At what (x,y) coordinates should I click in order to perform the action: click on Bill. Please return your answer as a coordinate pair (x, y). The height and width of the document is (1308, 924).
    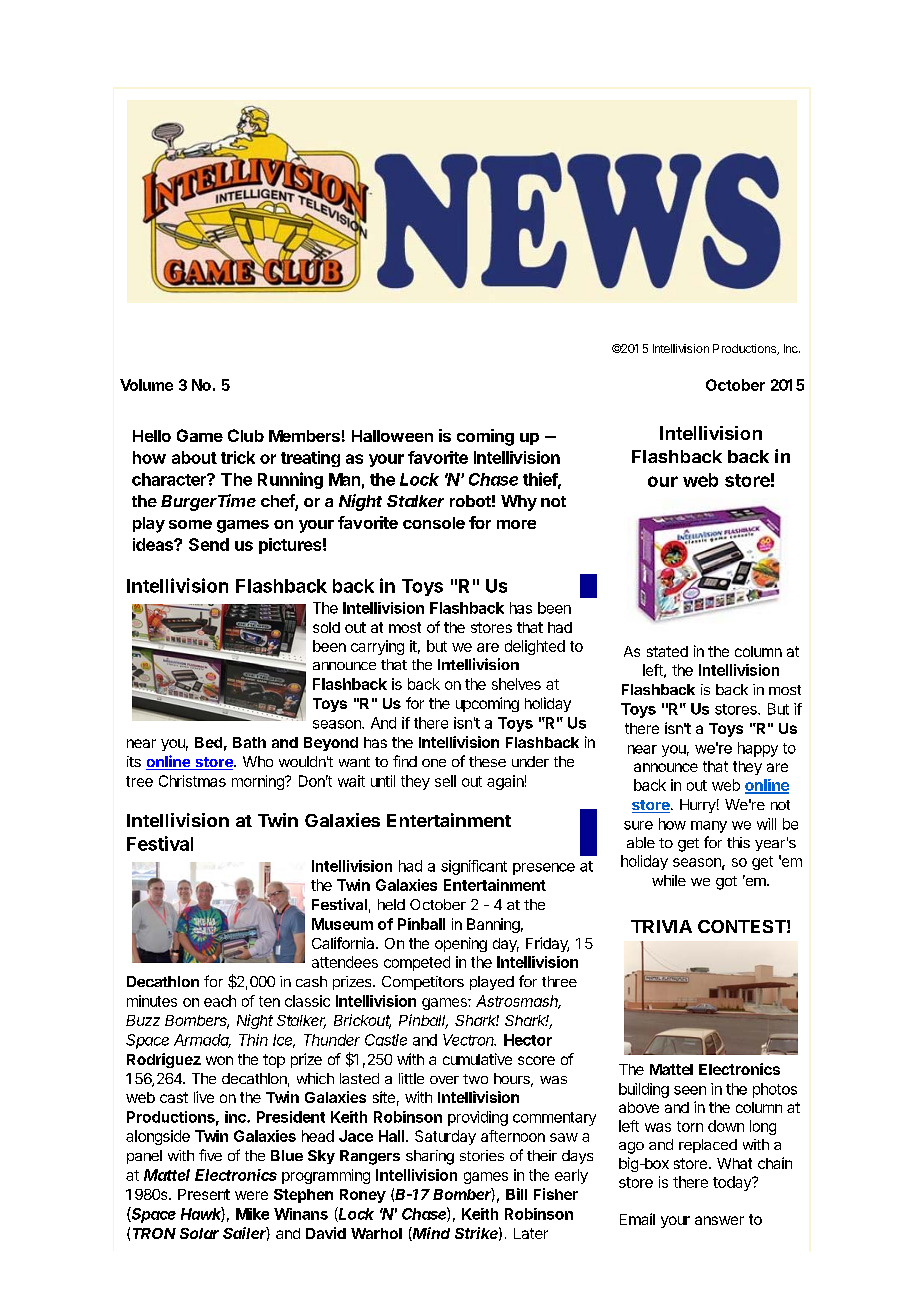
    Looking at the image, I should click on (516, 1194).
